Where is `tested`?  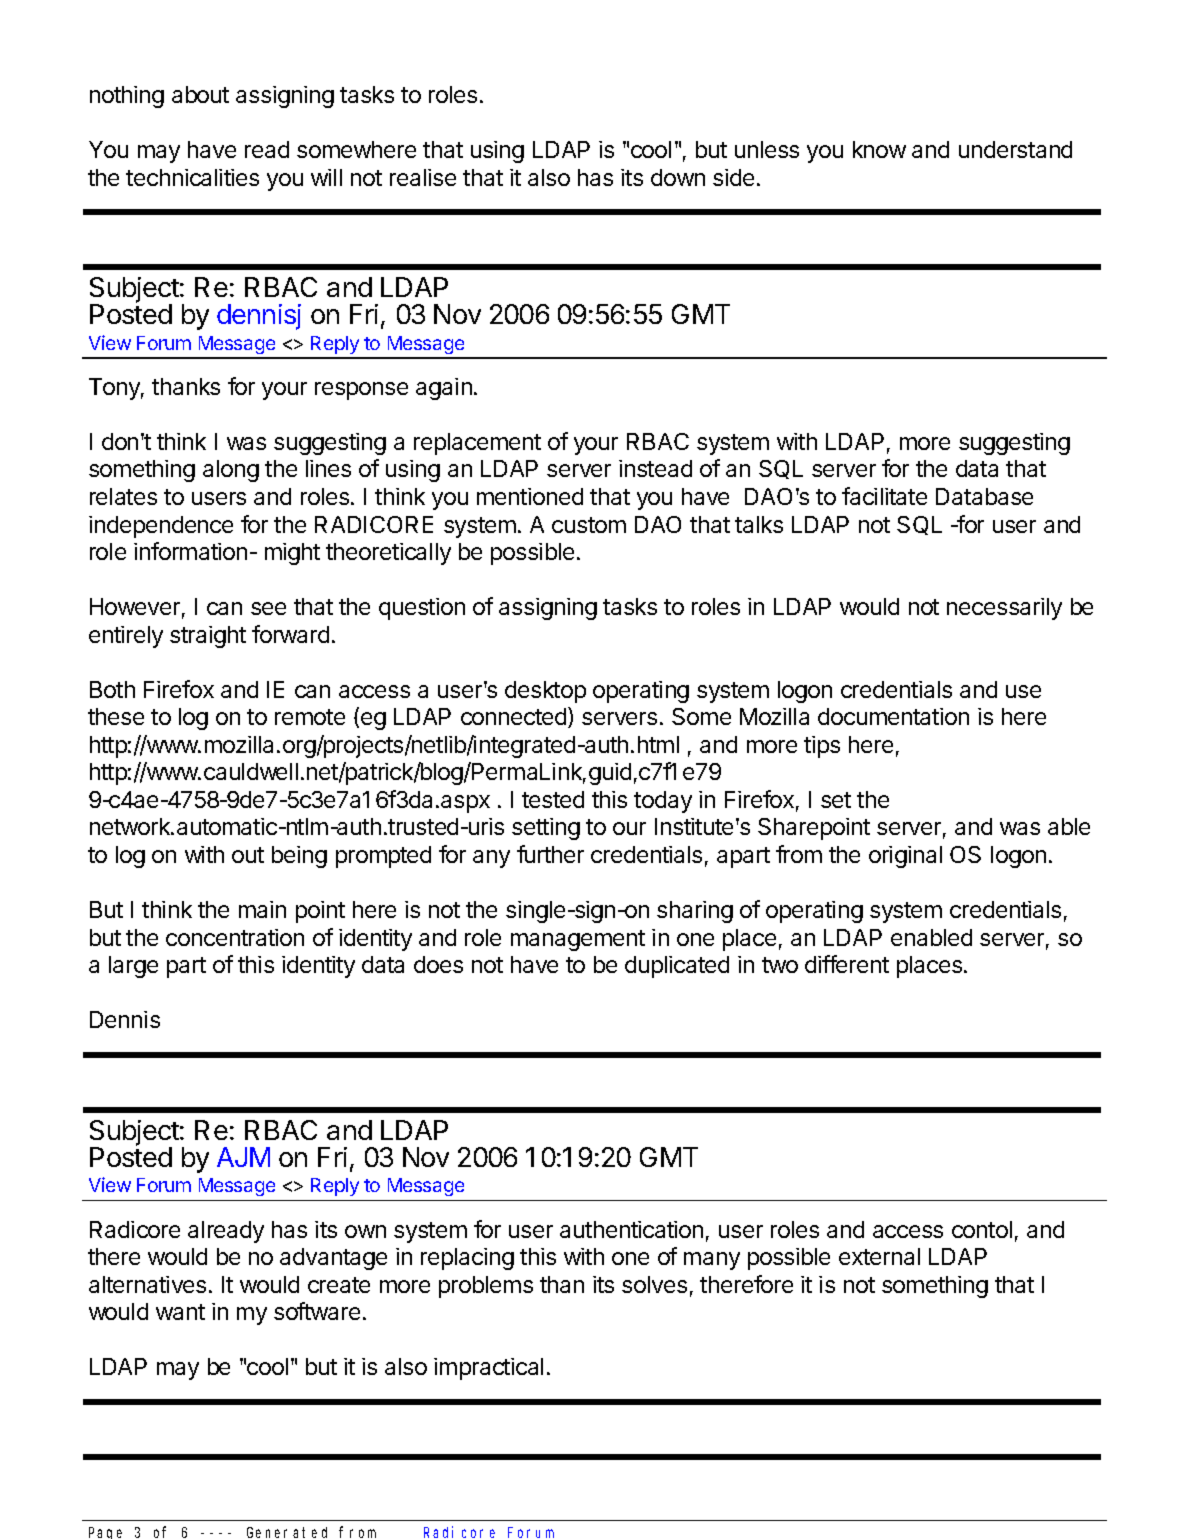 tested is located at coordinates (553, 799).
